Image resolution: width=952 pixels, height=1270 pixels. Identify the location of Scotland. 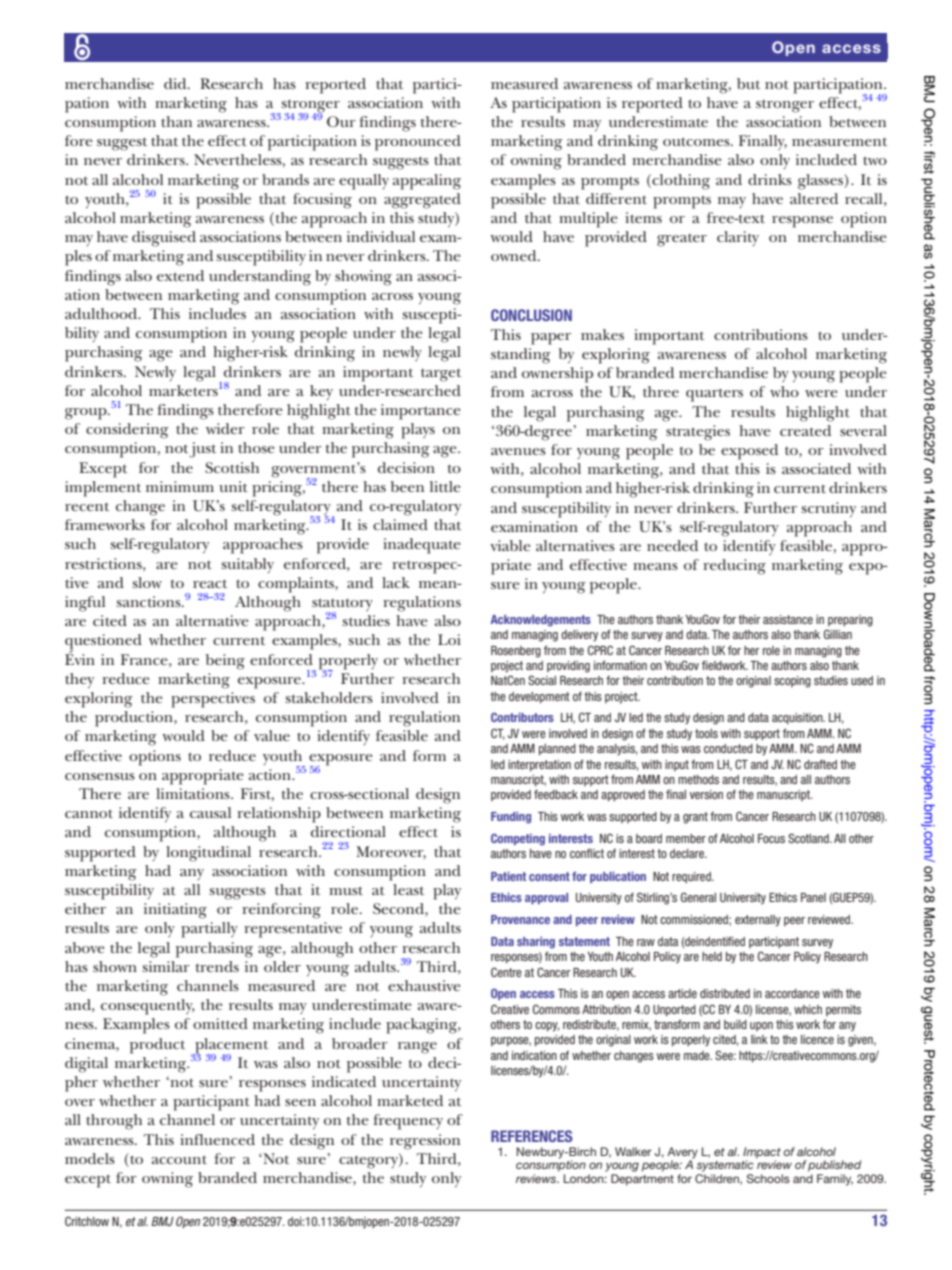
(809, 838).
